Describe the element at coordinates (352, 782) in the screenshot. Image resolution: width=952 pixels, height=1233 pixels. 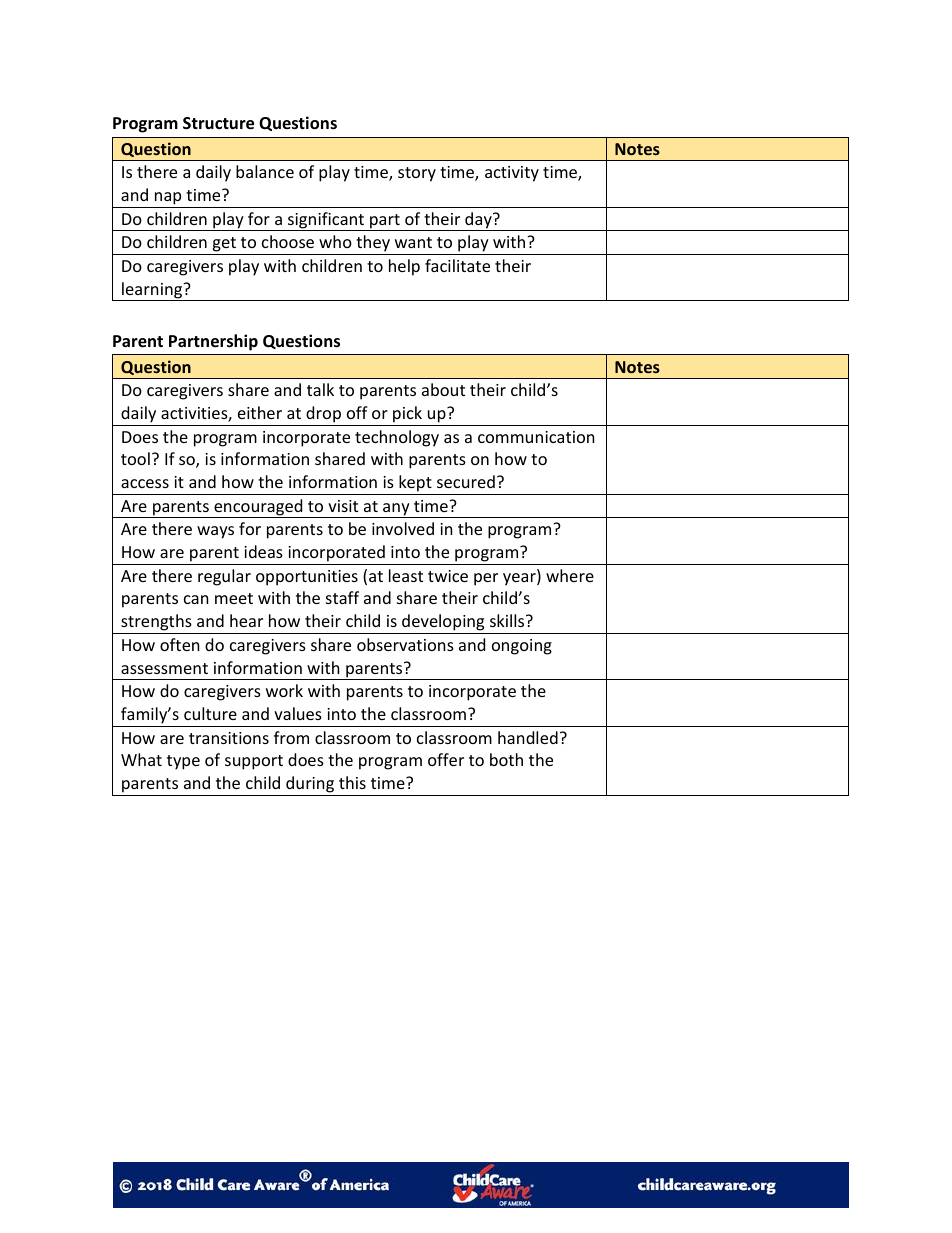
I see `this` at that location.
